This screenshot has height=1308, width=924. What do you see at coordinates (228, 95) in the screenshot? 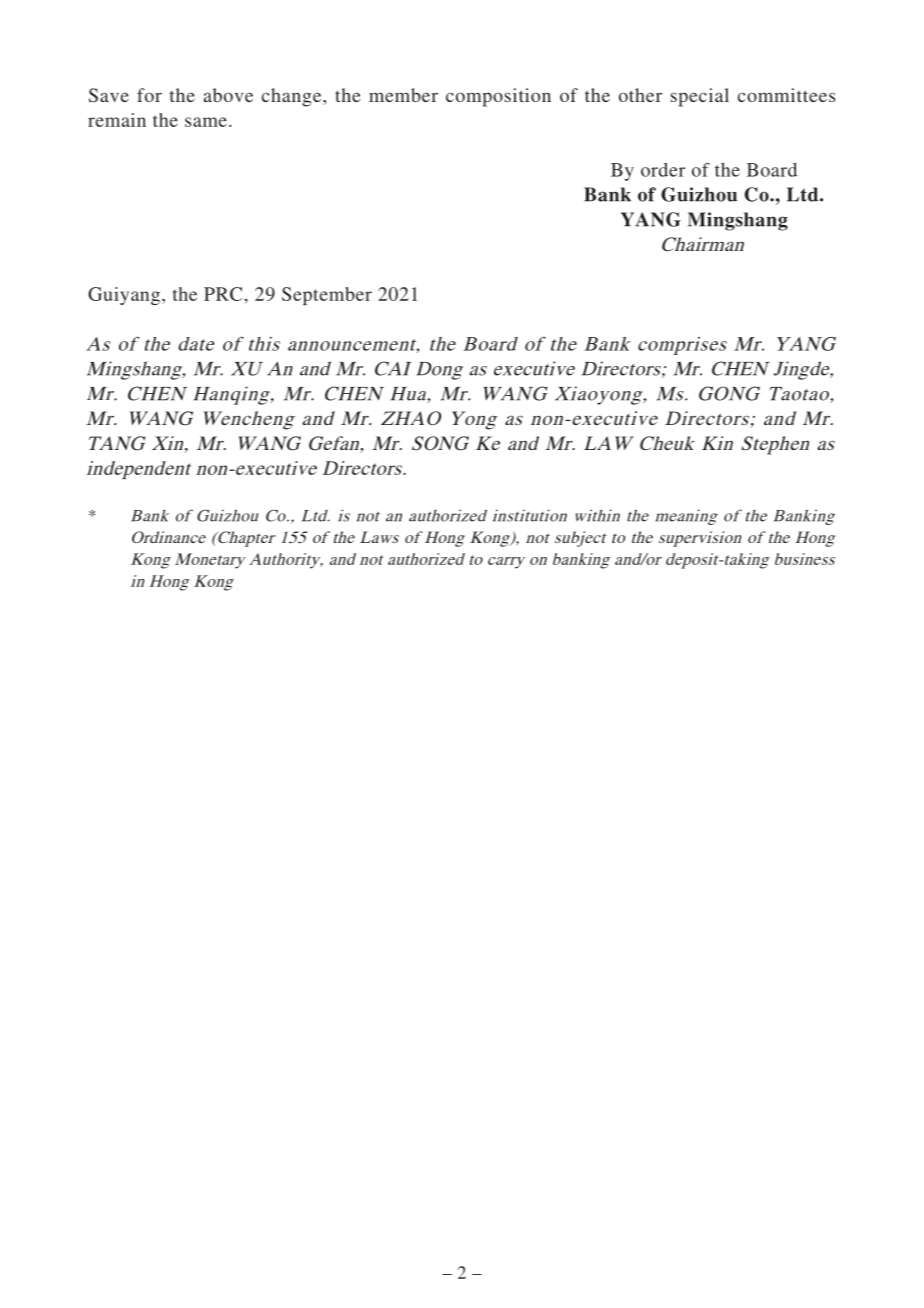
I see `above` at bounding box center [228, 95].
